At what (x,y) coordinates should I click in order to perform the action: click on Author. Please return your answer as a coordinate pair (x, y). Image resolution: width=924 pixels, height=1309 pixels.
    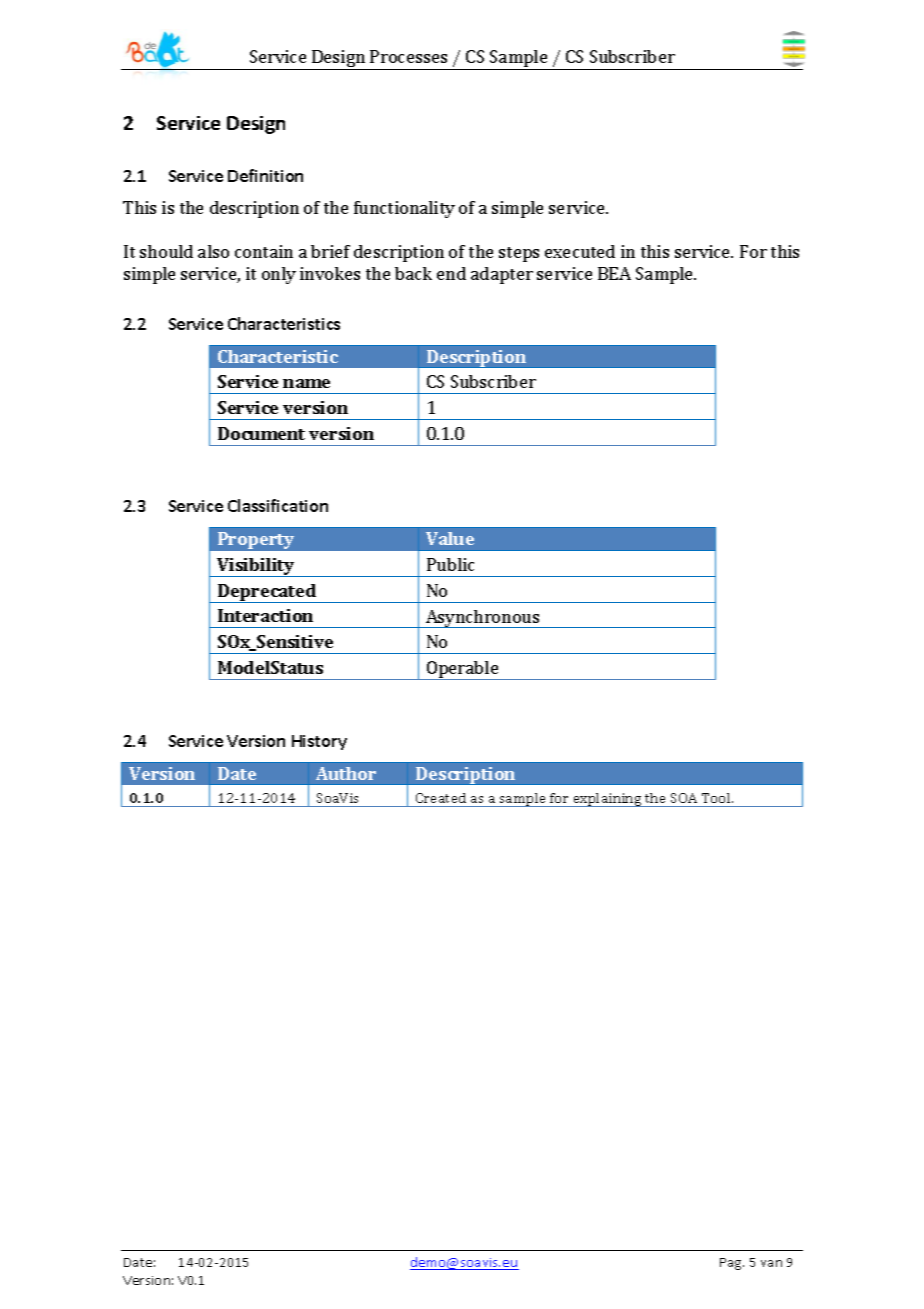
    Looking at the image, I should click on (346, 773).
